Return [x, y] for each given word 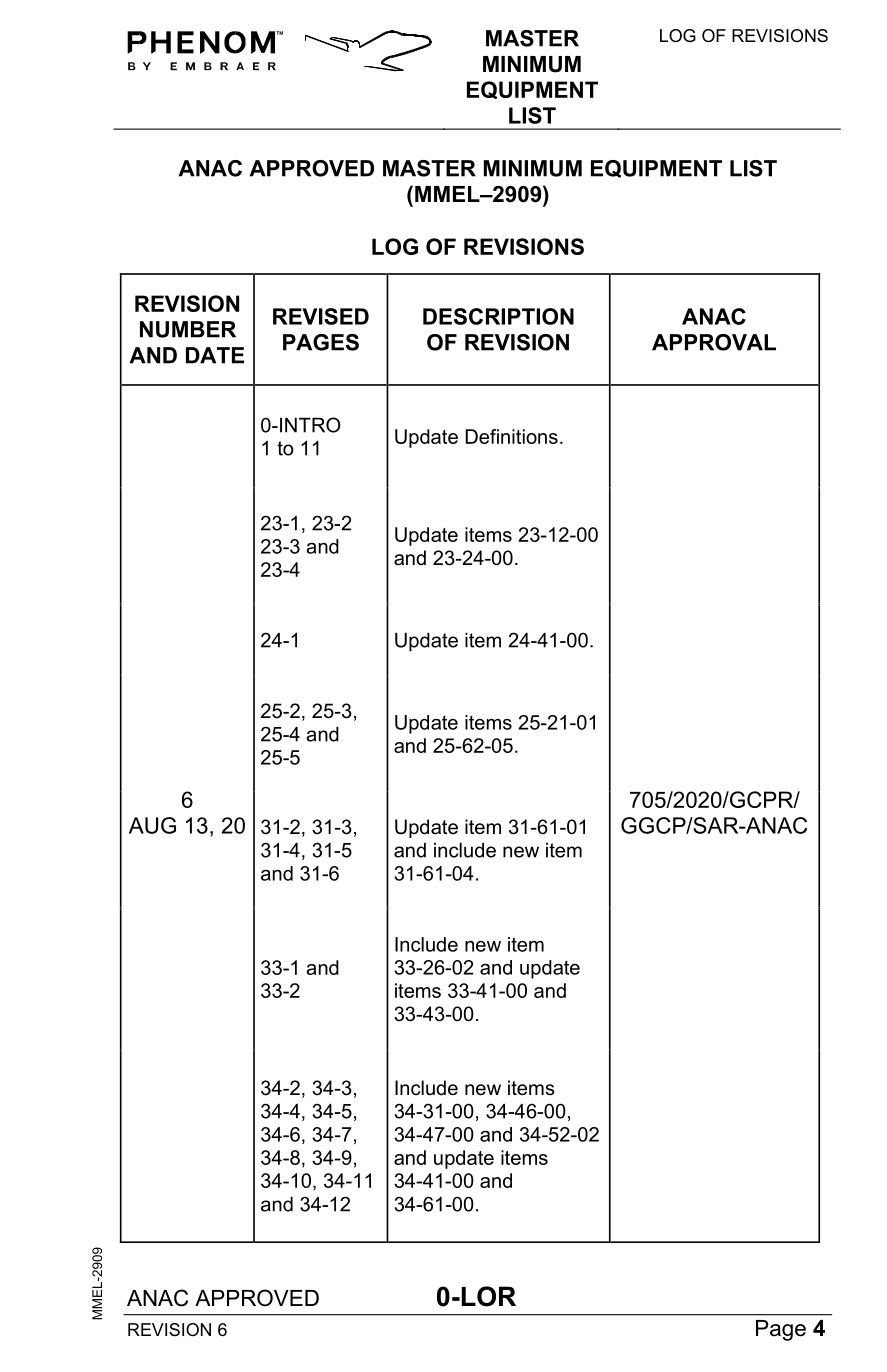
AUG [152, 825]
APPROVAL [714, 342]
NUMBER [188, 329]
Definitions [512, 436]
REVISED [321, 316]
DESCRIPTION [498, 316]
